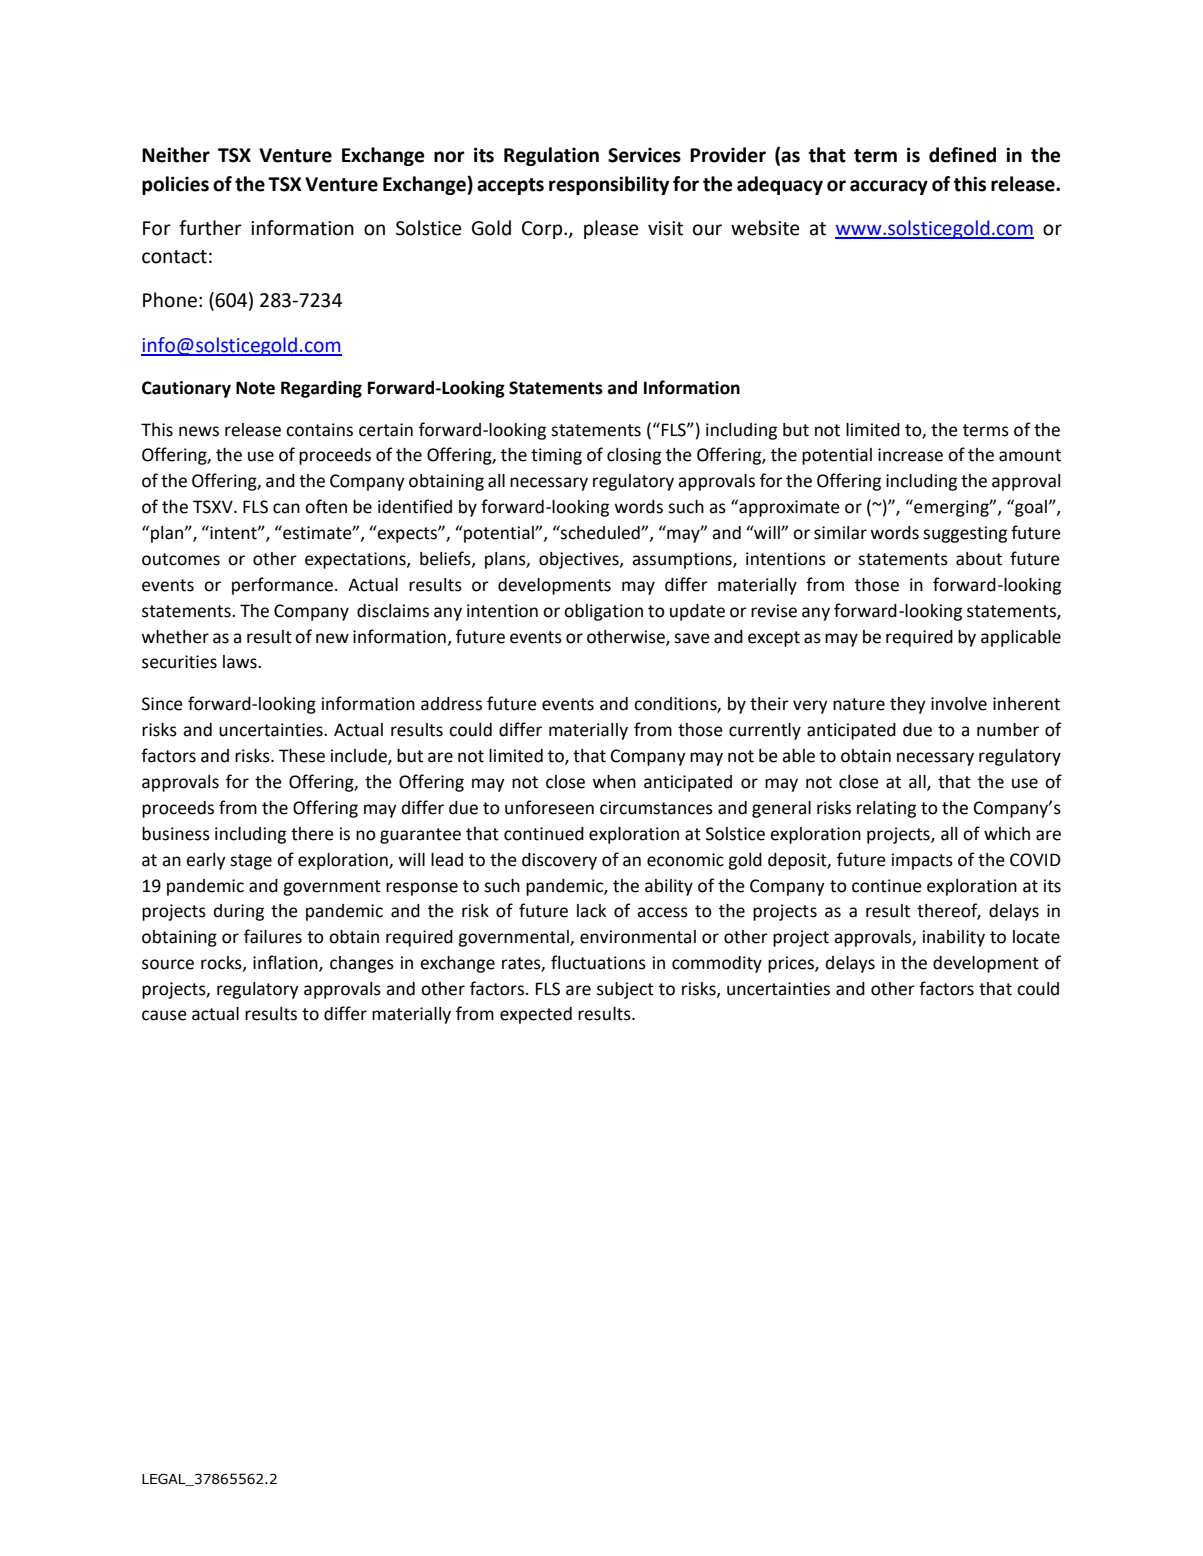  Describe the element at coordinates (175, 185) in the screenshot. I see `policies` at that location.
